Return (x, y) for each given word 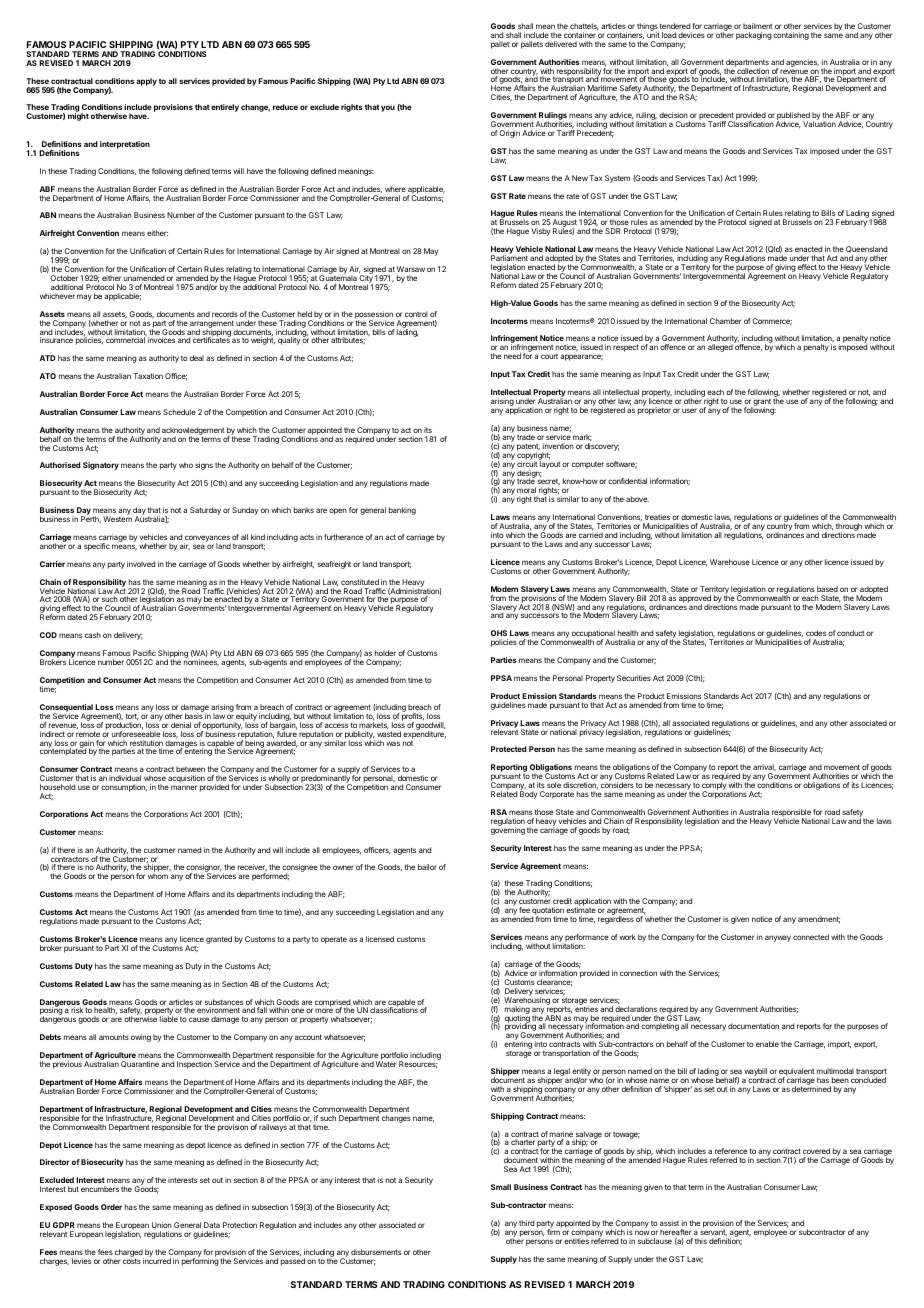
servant (713, 1233)
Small (501, 1187)
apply (146, 82)
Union (162, 1225)
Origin (509, 134)
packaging (754, 36)
